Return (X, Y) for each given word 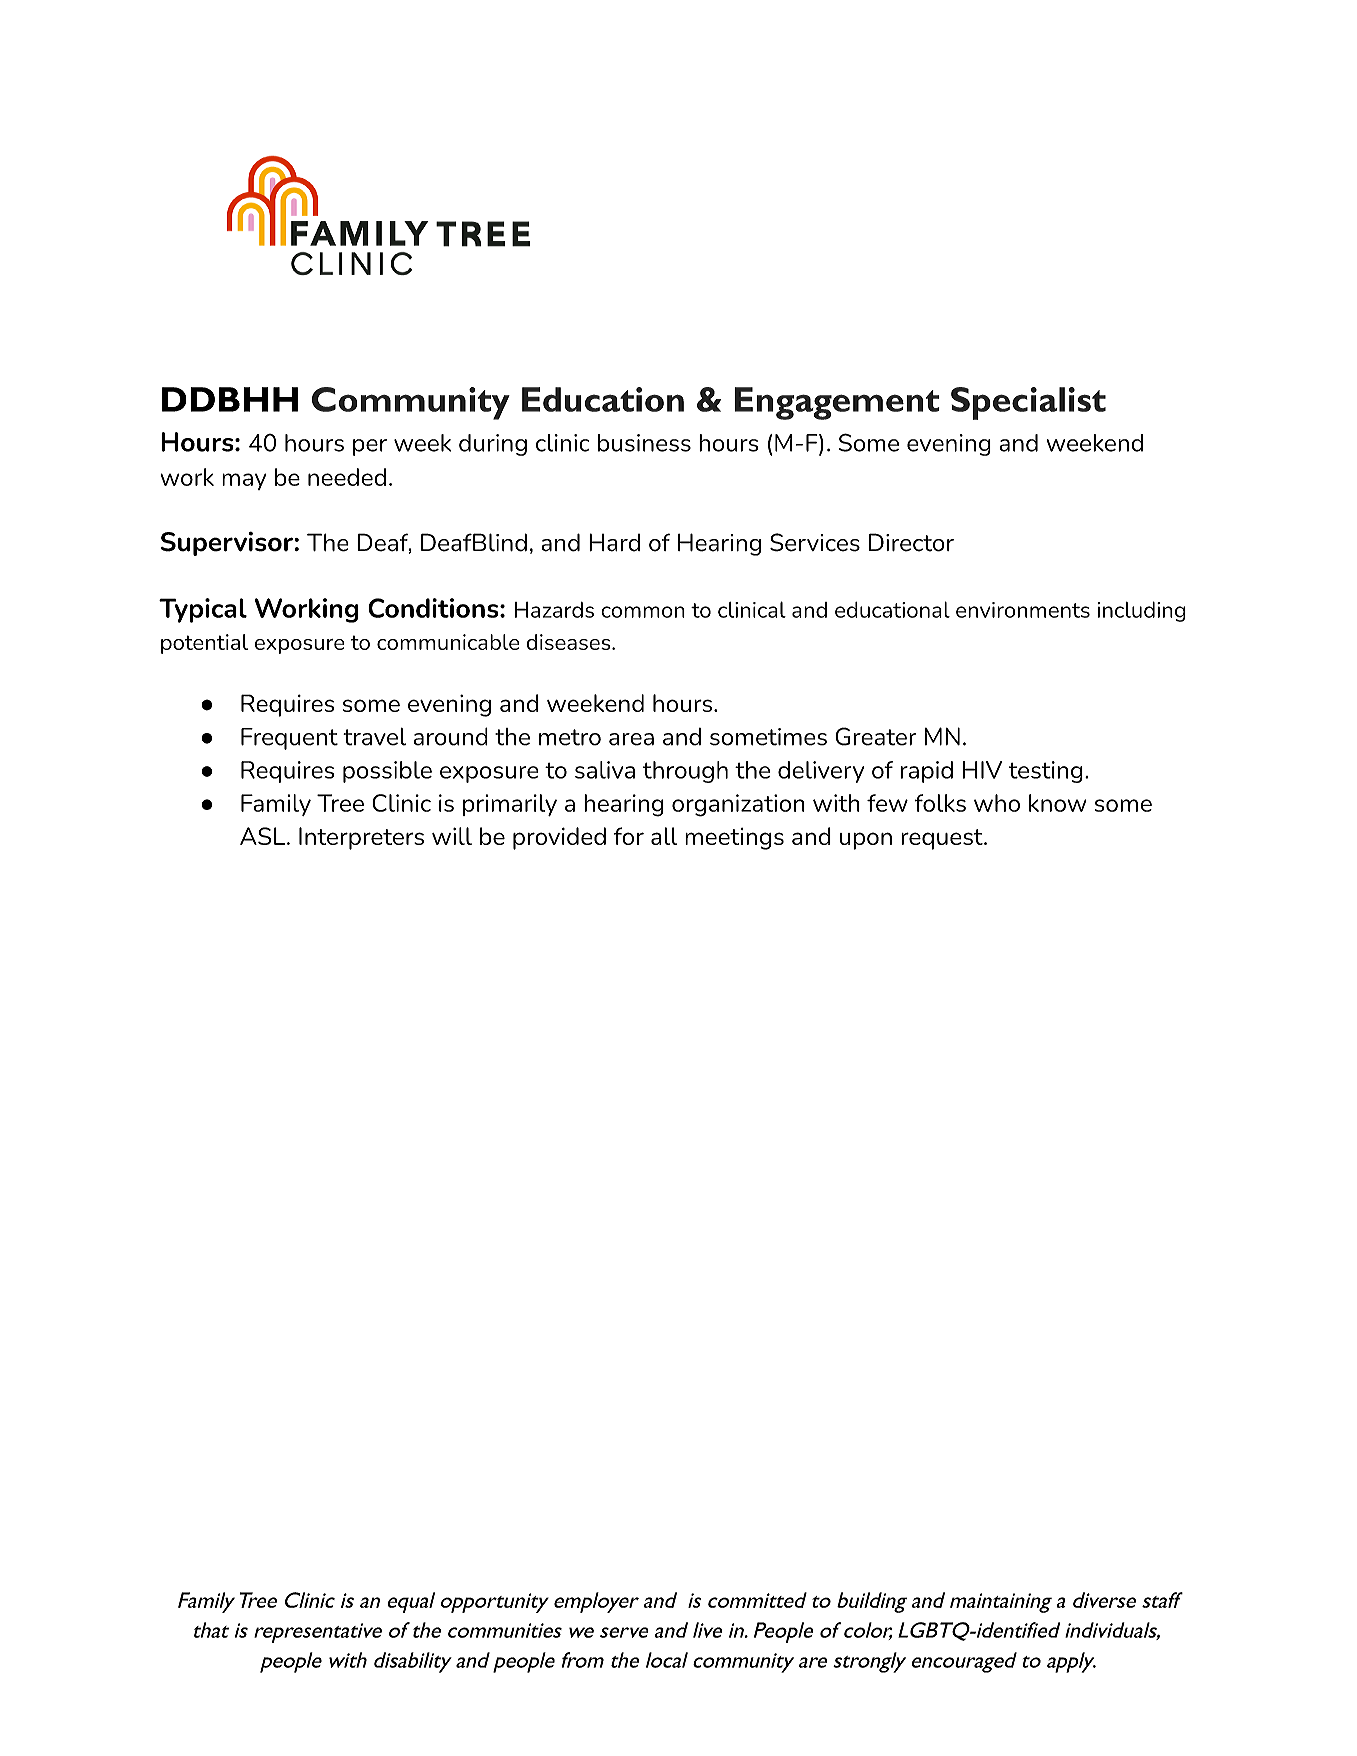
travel (374, 737)
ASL (264, 836)
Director (911, 542)
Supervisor (228, 544)
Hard (614, 542)
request (943, 839)
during (493, 445)
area (631, 739)
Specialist (1028, 403)
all (664, 836)
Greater (875, 736)
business (644, 443)
